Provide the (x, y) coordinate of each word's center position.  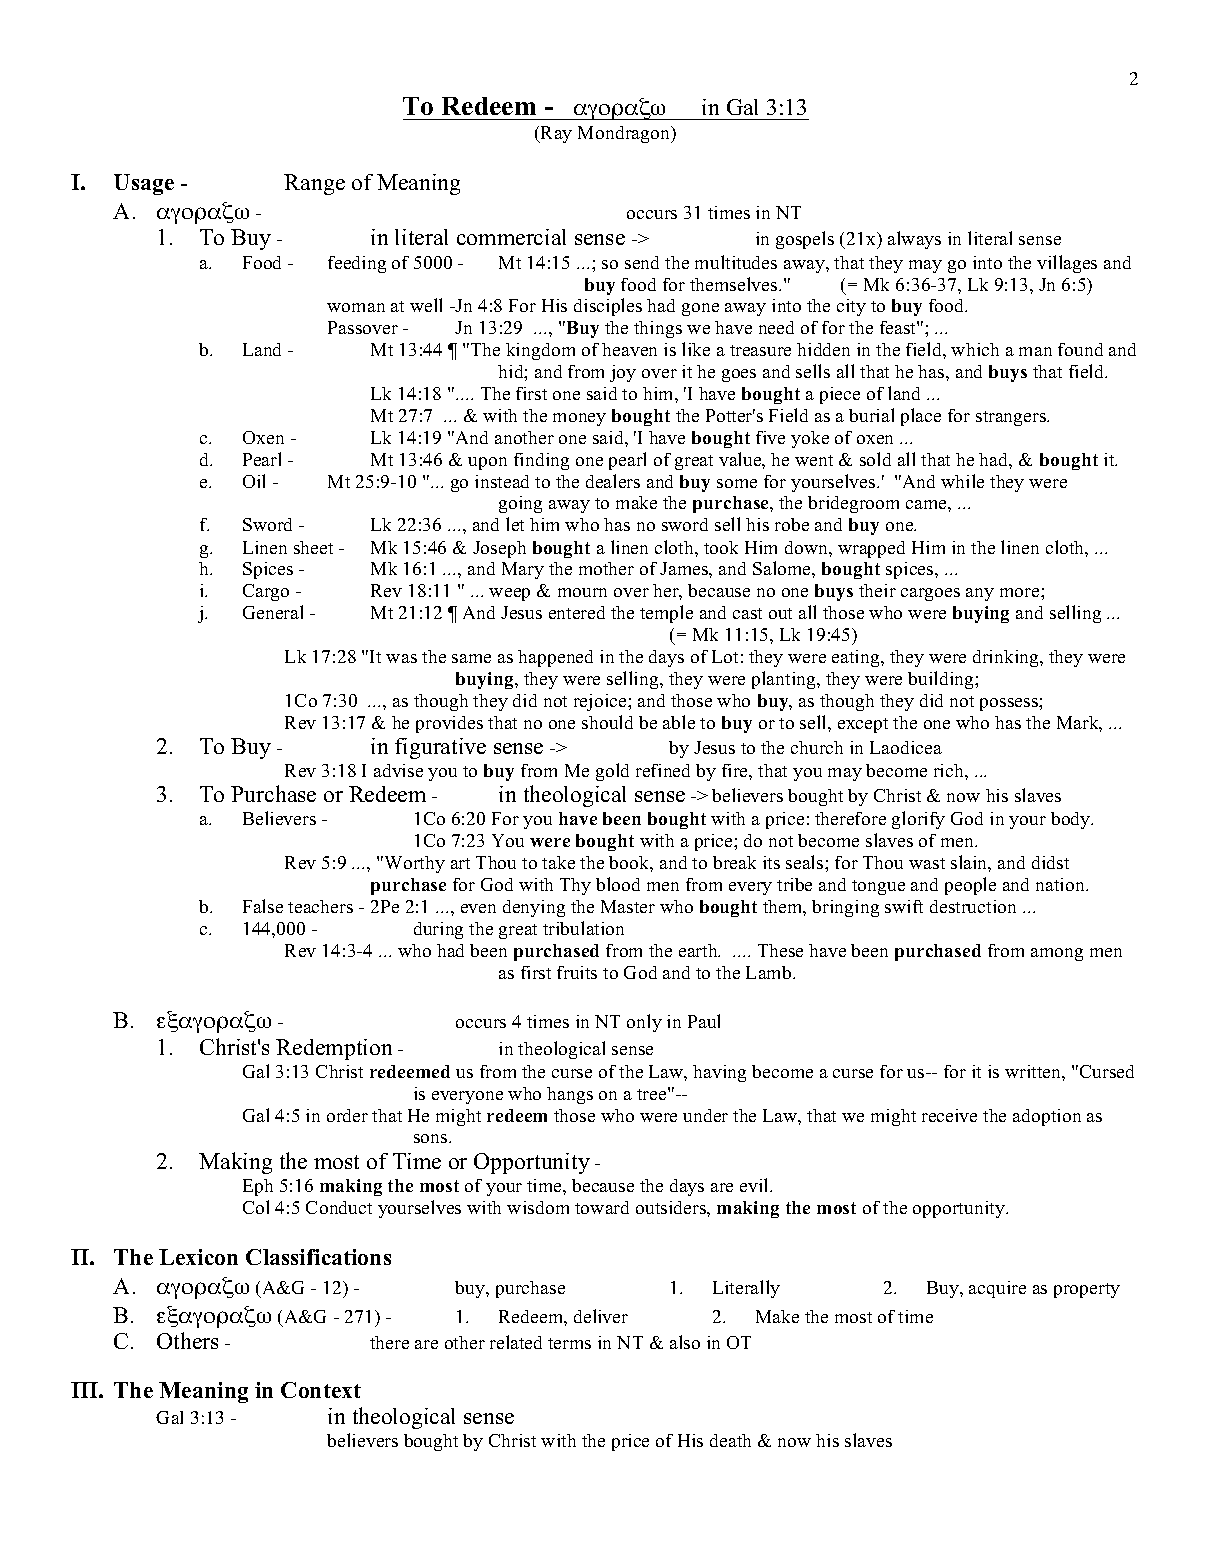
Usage (144, 184)
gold (612, 772)
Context (321, 1390)
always (914, 240)
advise (398, 770)
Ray (555, 134)
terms (569, 1343)
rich (950, 770)
